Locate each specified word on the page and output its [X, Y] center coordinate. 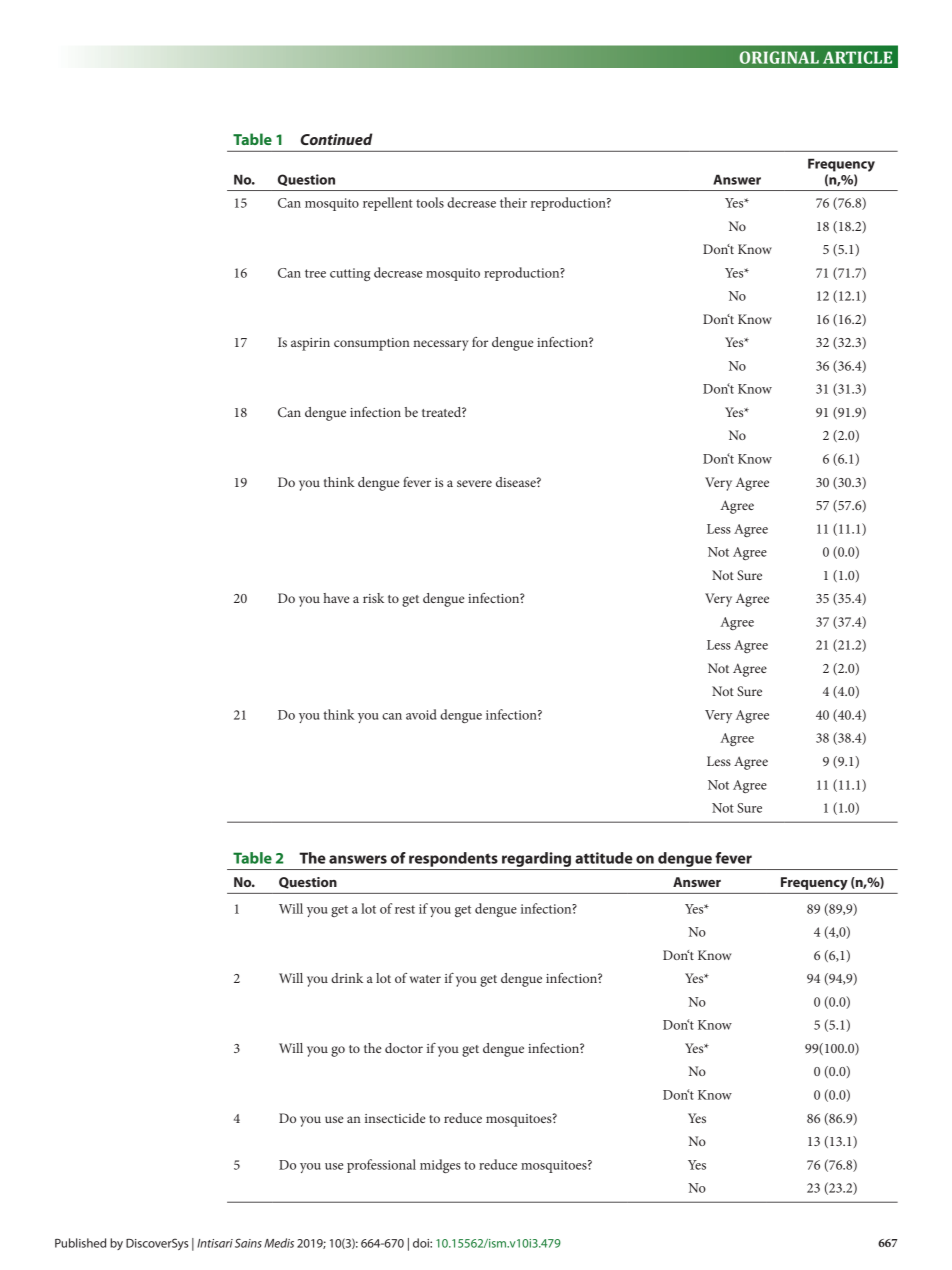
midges [440, 1166]
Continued [336, 139]
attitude [604, 858]
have [336, 598]
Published [80, 1243]
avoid [421, 714]
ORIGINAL [779, 57]
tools [430, 202]
